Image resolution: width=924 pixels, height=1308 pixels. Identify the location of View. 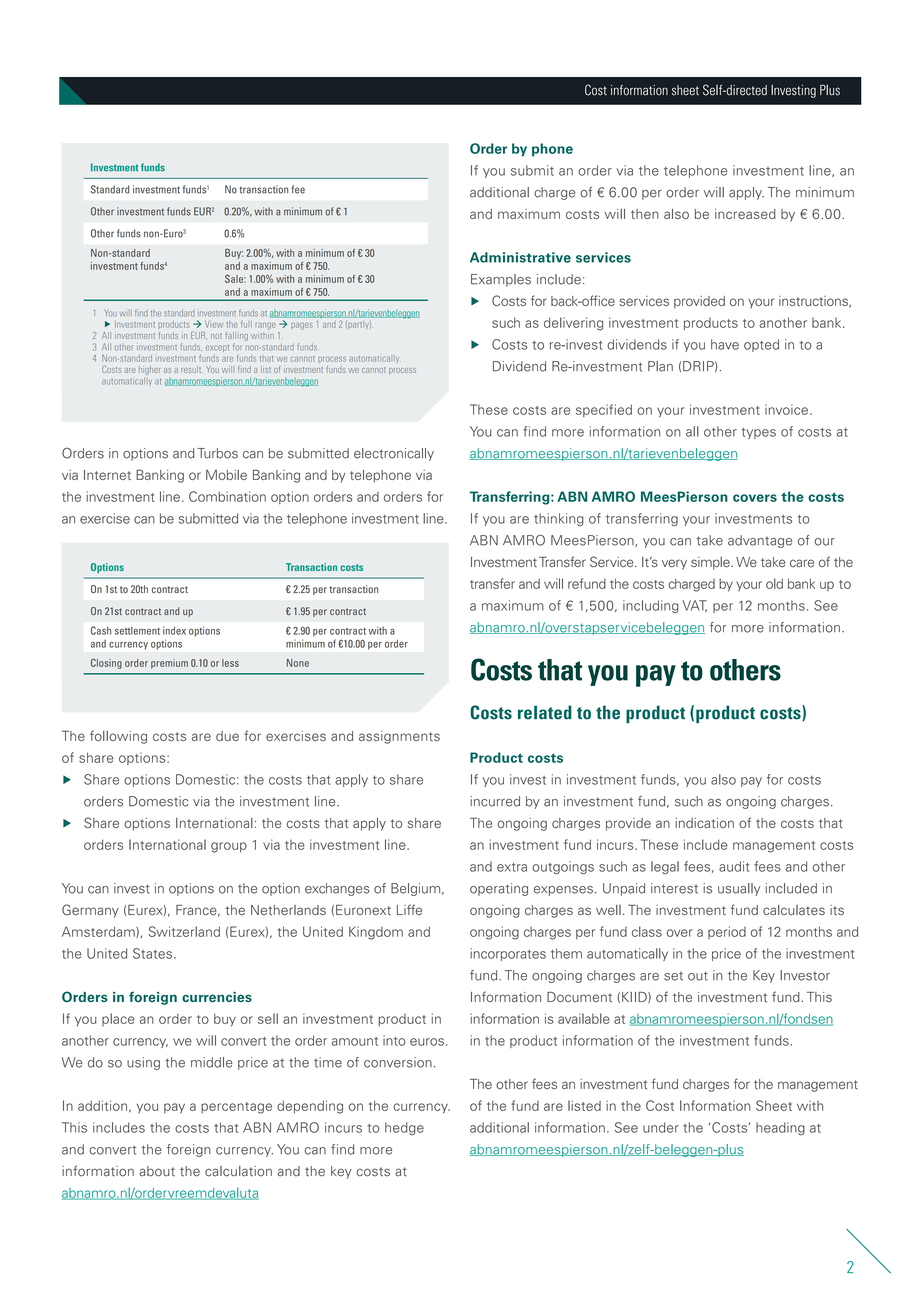
(214, 324).
